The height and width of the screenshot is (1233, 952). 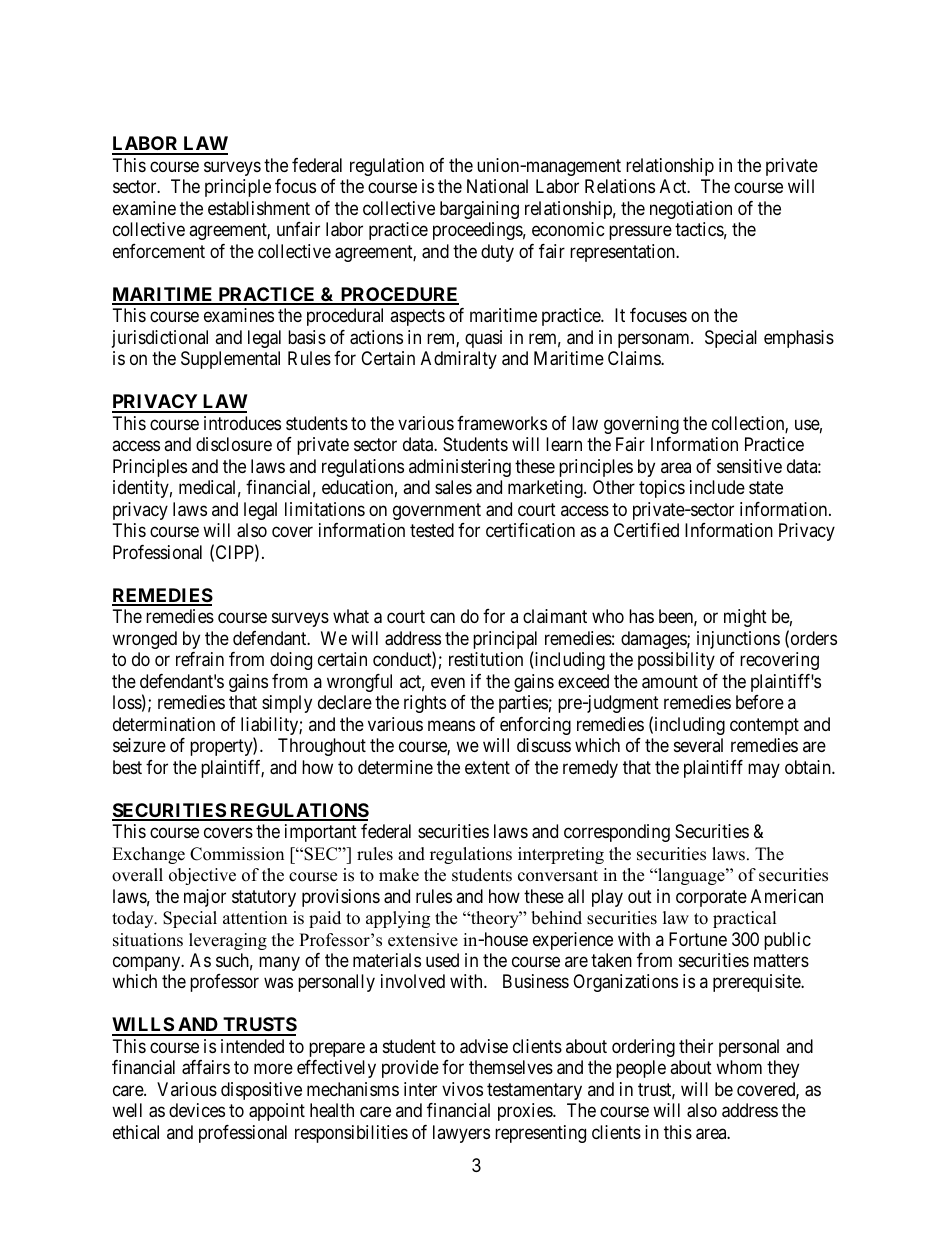 What do you see at coordinates (259, 208) in the screenshot?
I see `establishment` at bounding box center [259, 208].
